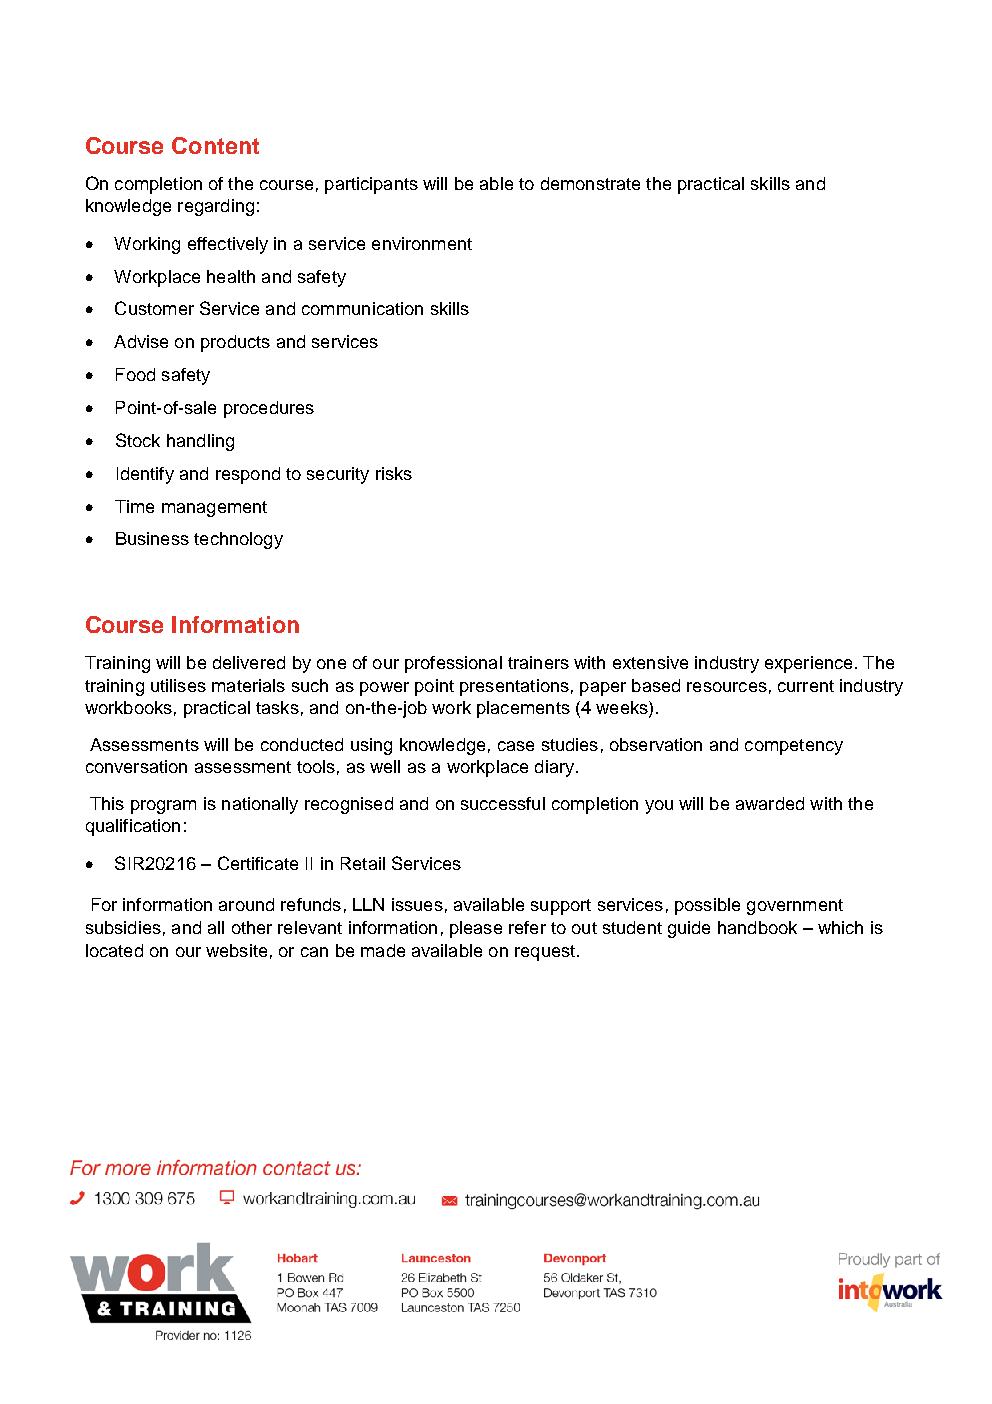  What do you see at coordinates (215, 145) in the screenshot?
I see `Content` at bounding box center [215, 145].
